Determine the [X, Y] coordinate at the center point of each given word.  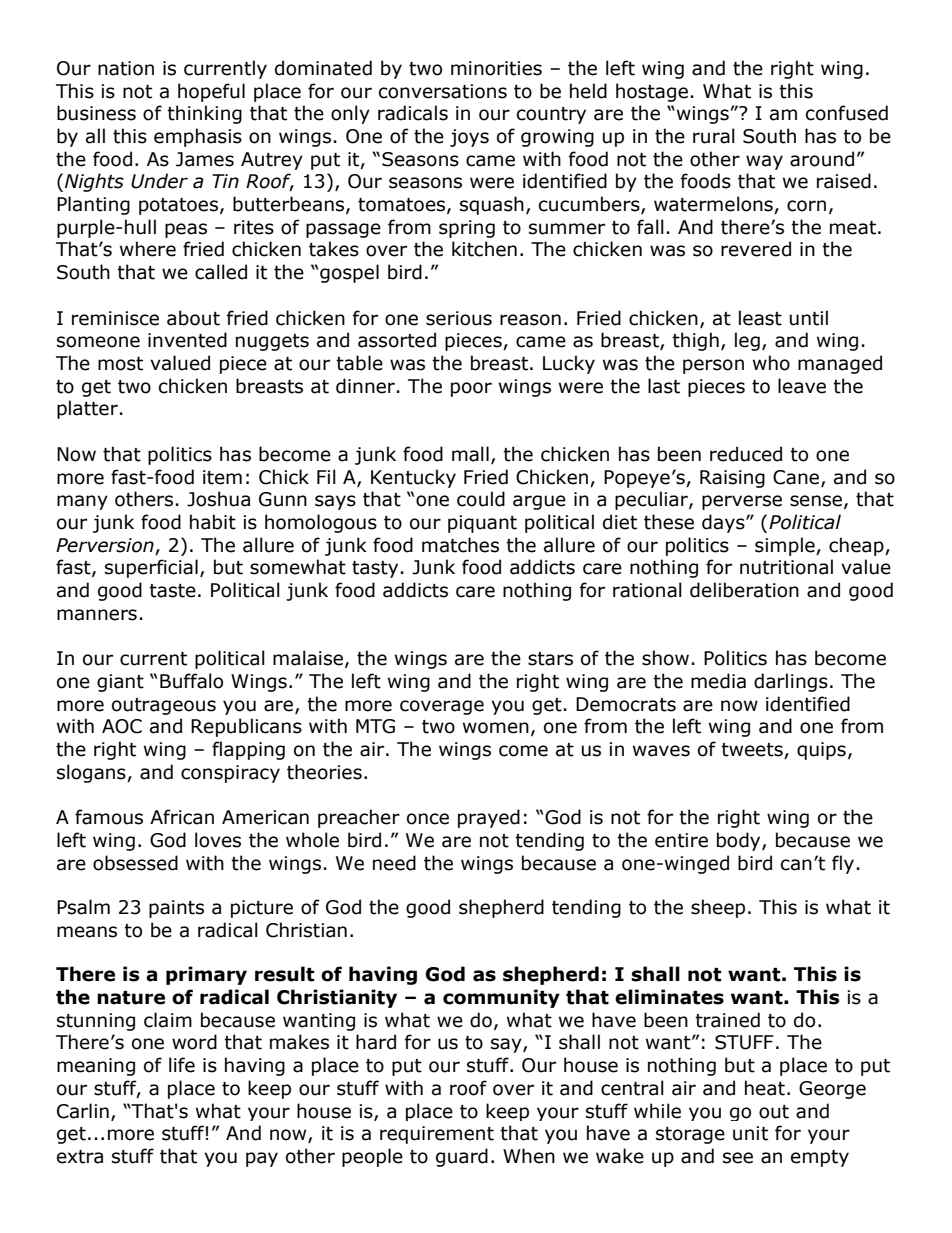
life [182, 1065]
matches [460, 545]
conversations [443, 91]
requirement [437, 1135]
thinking [204, 114]
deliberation [744, 590]
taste [172, 591]
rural [714, 136]
